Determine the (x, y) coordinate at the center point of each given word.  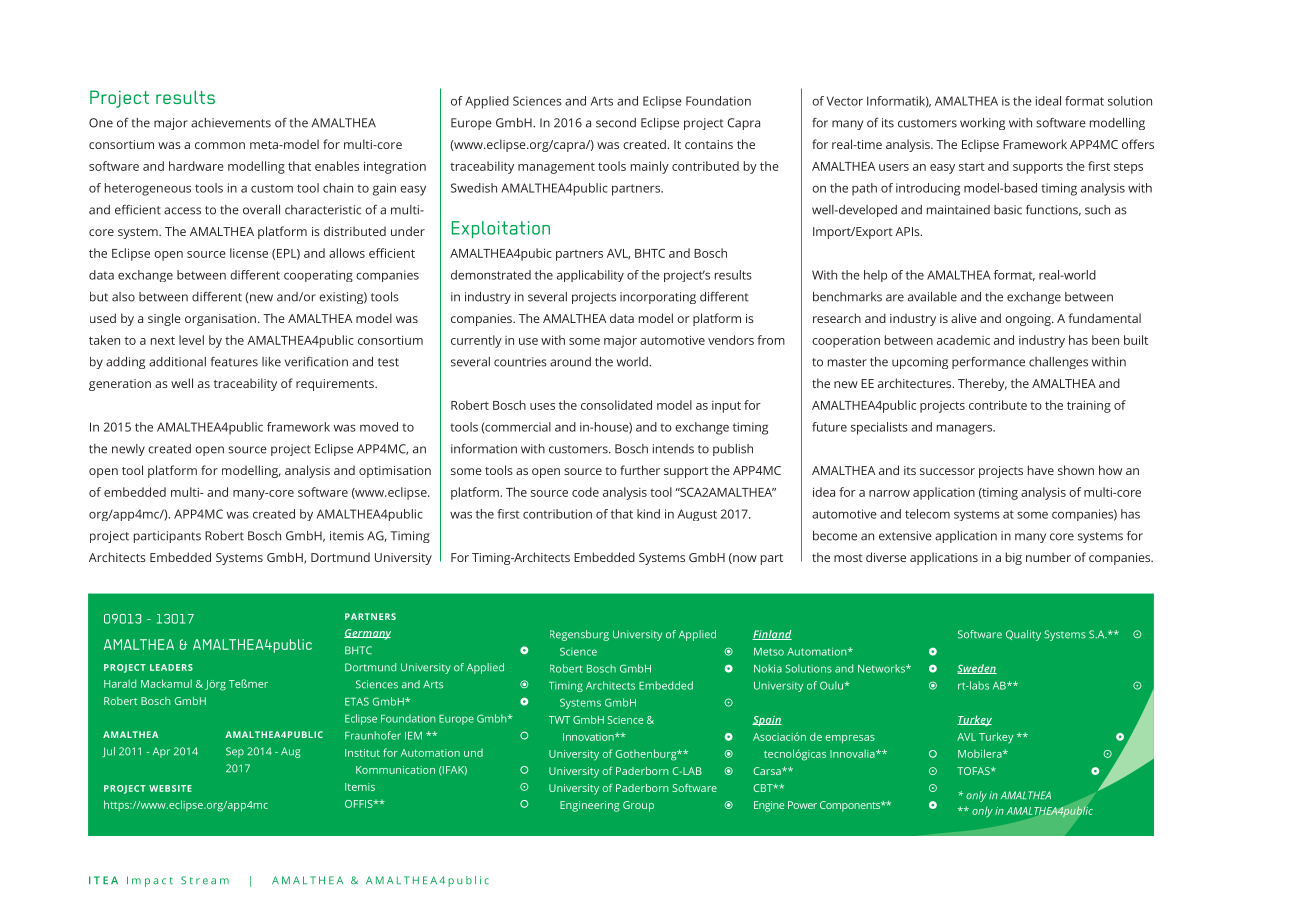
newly (128, 450)
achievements (231, 123)
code (585, 492)
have (1041, 470)
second (616, 123)
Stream (205, 880)
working (982, 124)
